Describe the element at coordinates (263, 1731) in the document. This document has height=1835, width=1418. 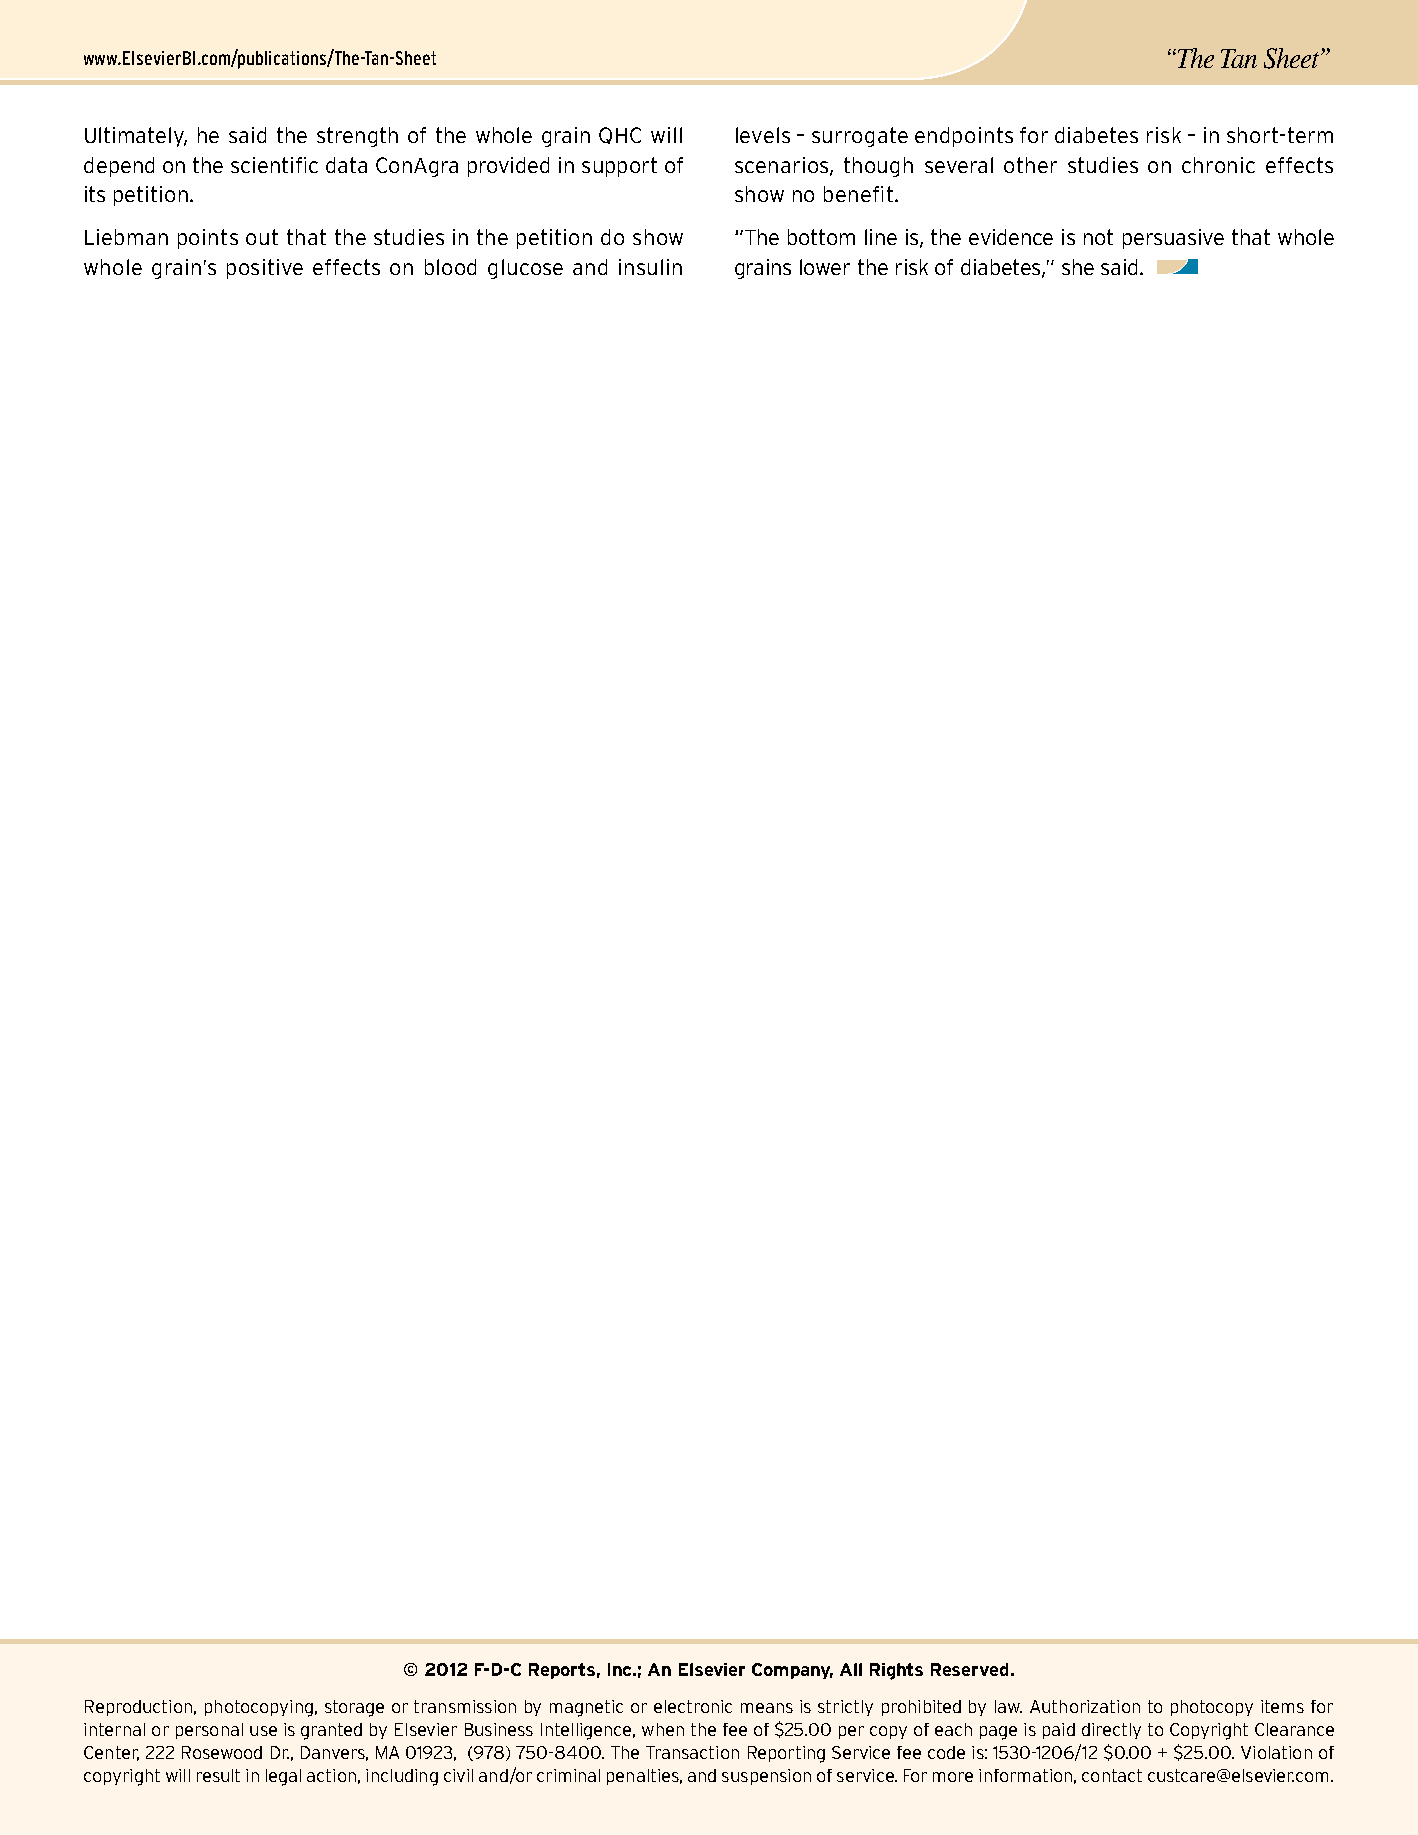
I see `use` at that location.
